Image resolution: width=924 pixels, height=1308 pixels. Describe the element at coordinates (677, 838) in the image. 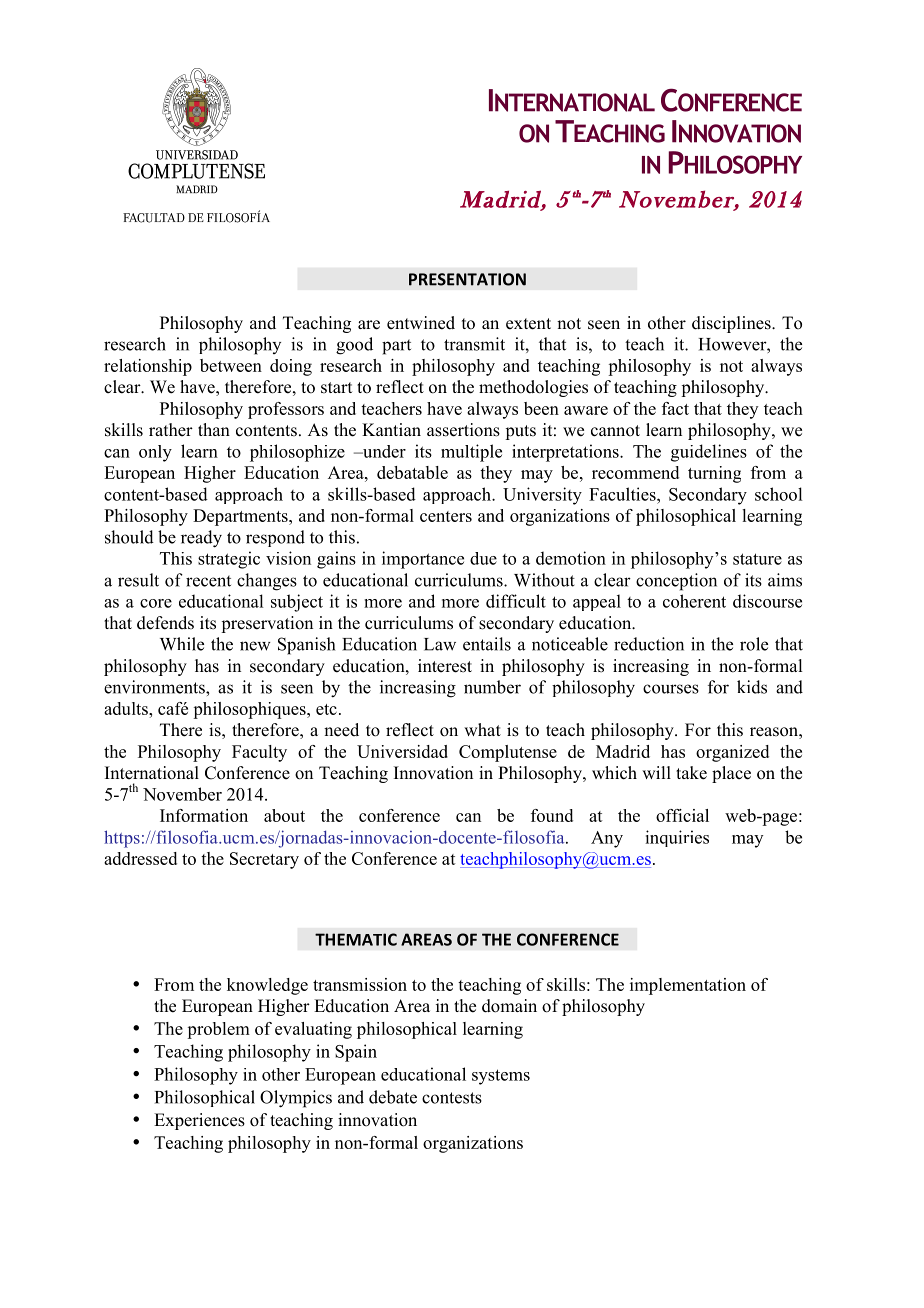

I see `inquiries` at that location.
